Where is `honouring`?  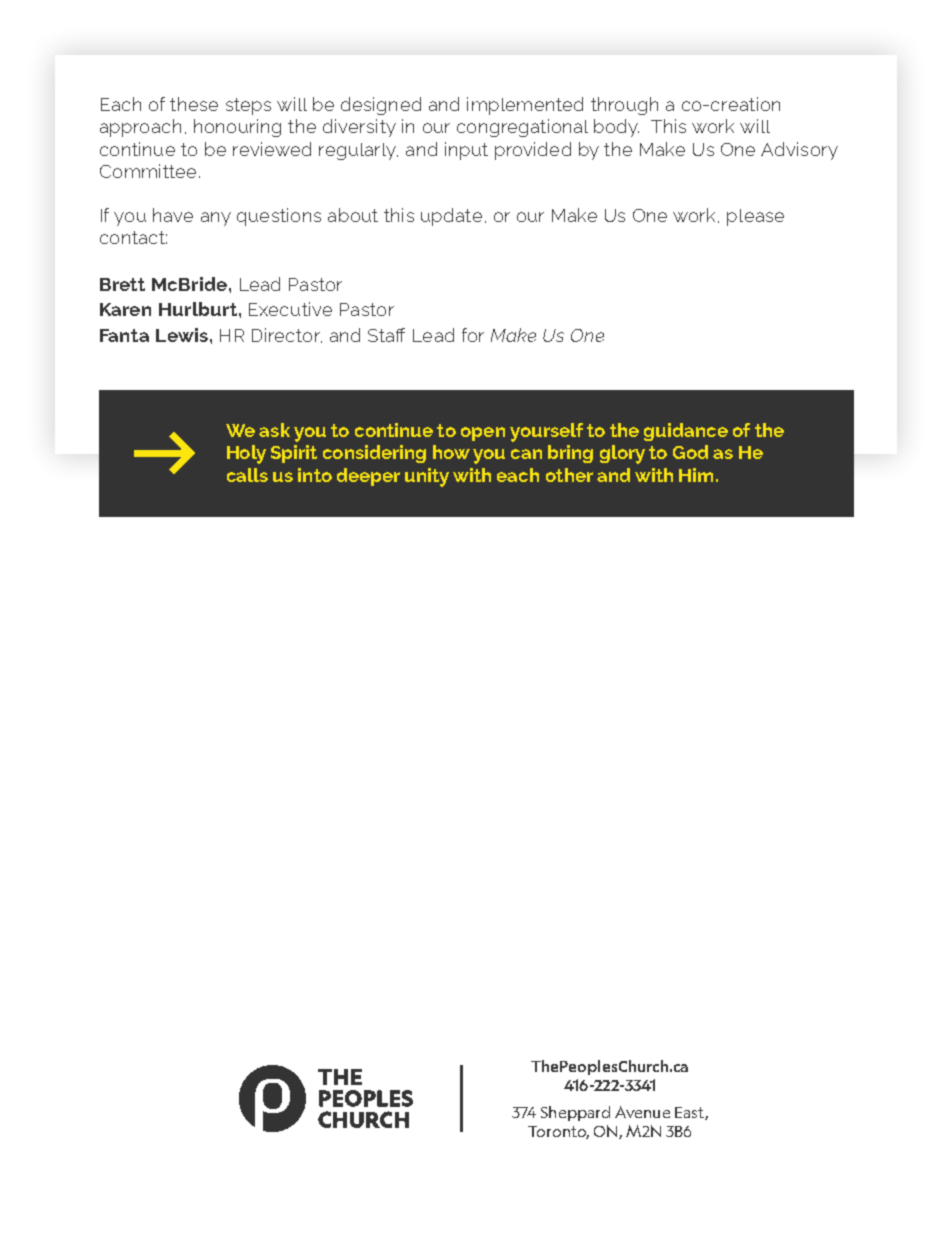 honouring is located at coordinates (237, 128).
